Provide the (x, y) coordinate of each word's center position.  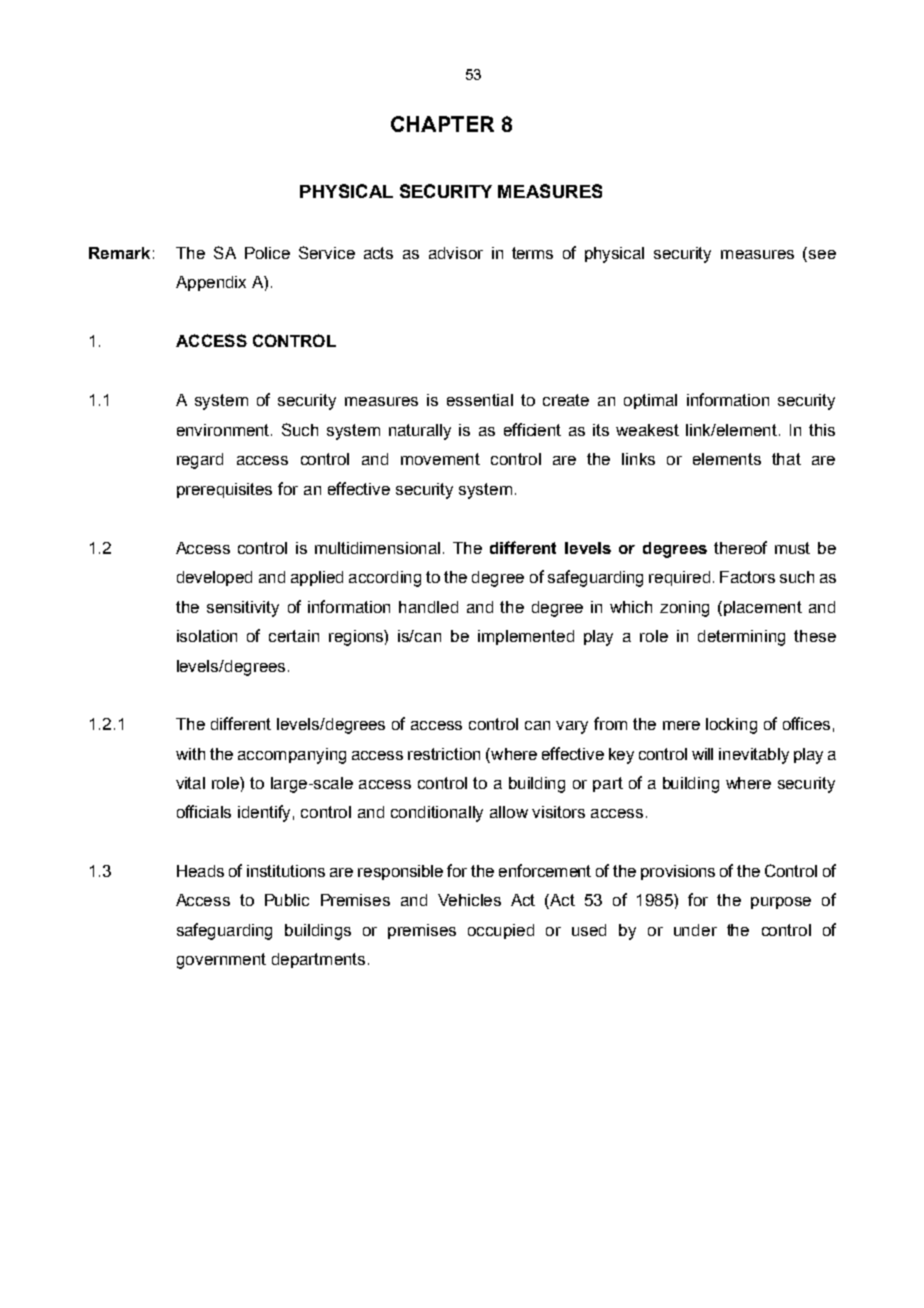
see (822, 254)
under (695, 930)
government (221, 961)
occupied (501, 931)
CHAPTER (442, 124)
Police (267, 253)
